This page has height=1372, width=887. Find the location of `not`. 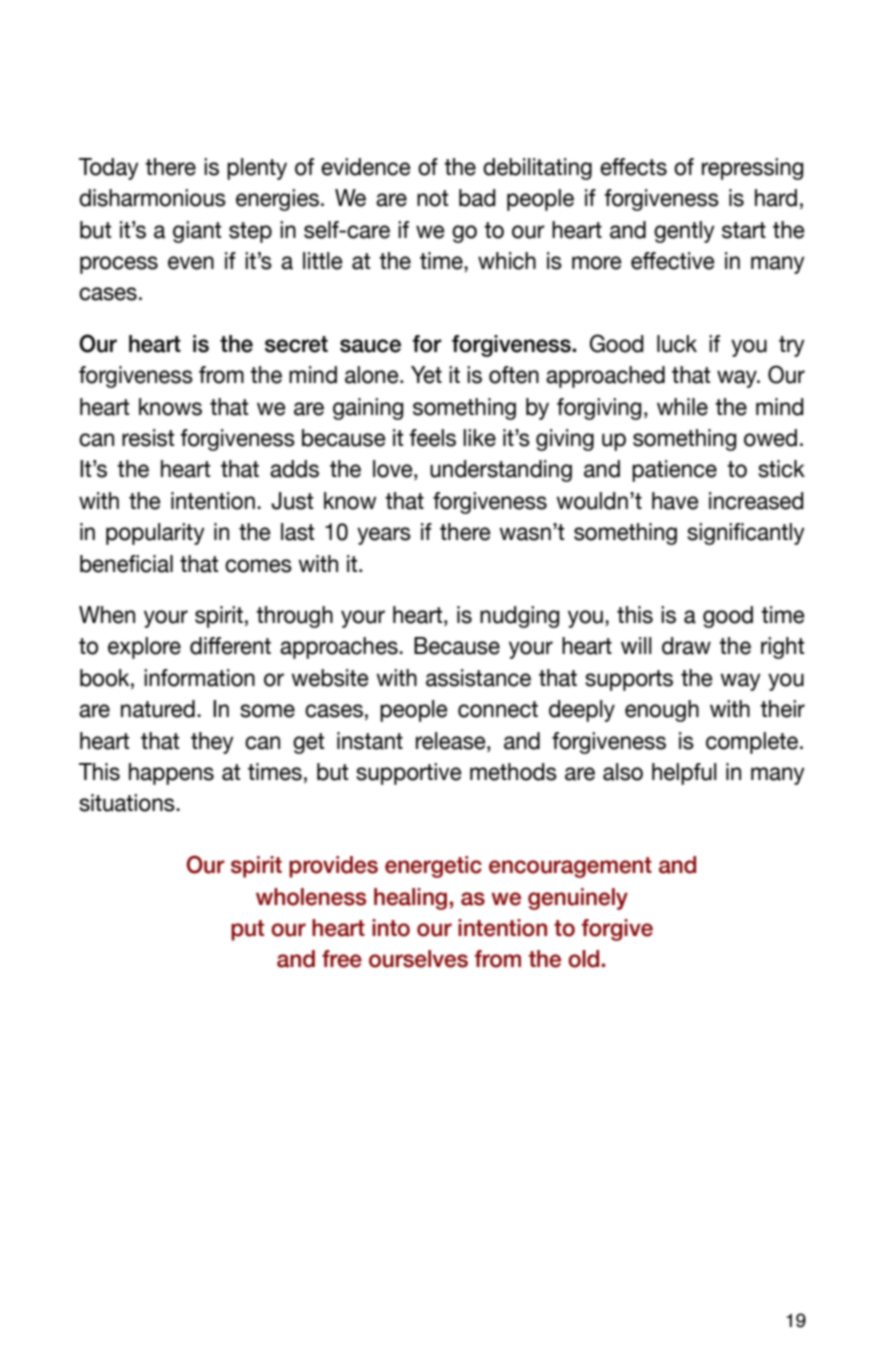

not is located at coordinates (432, 198).
